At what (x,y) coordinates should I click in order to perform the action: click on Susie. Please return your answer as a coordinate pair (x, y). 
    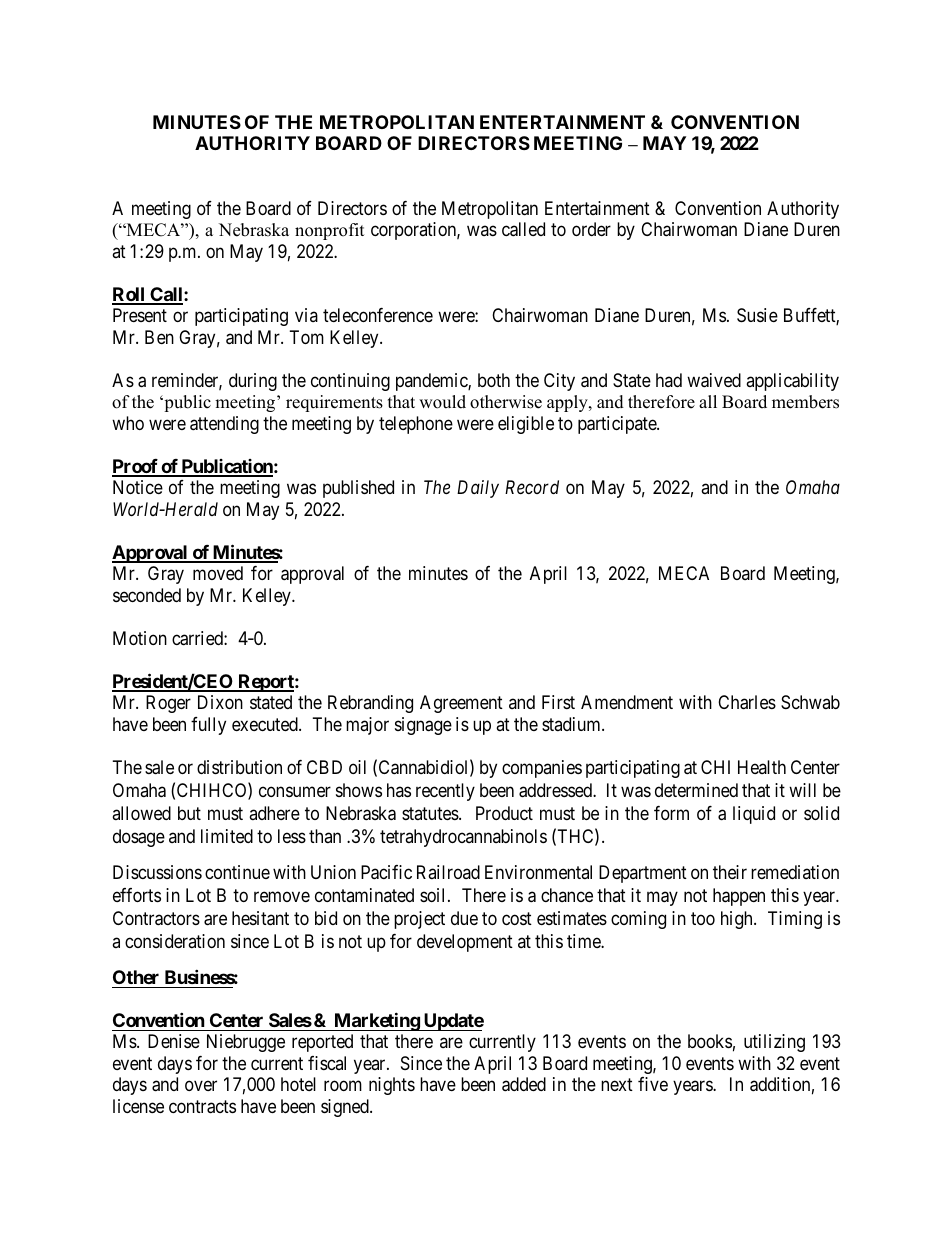
    Looking at the image, I should click on (757, 315).
